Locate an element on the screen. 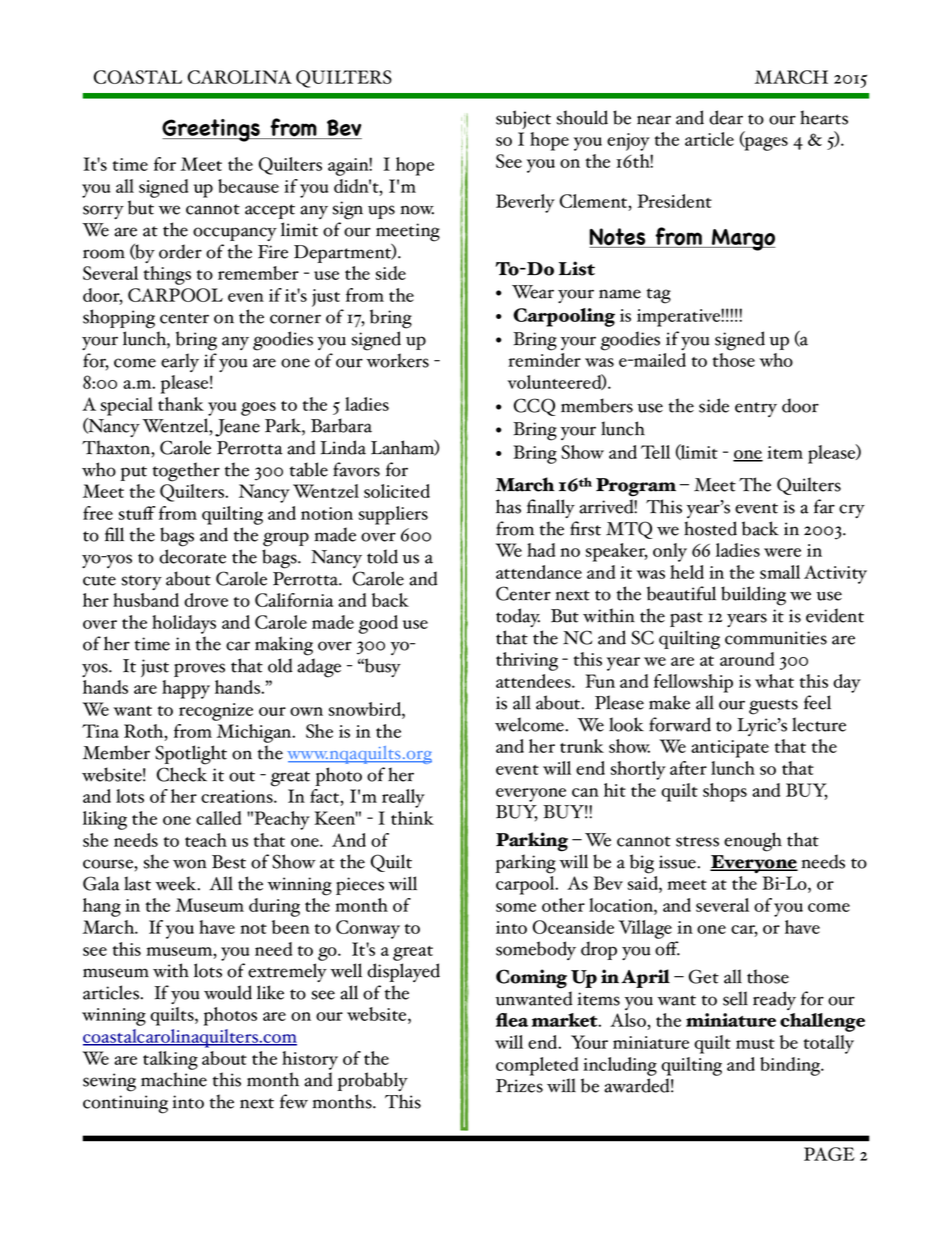 The height and width of the screenshot is (1233, 952). today is located at coordinates (518, 617).
